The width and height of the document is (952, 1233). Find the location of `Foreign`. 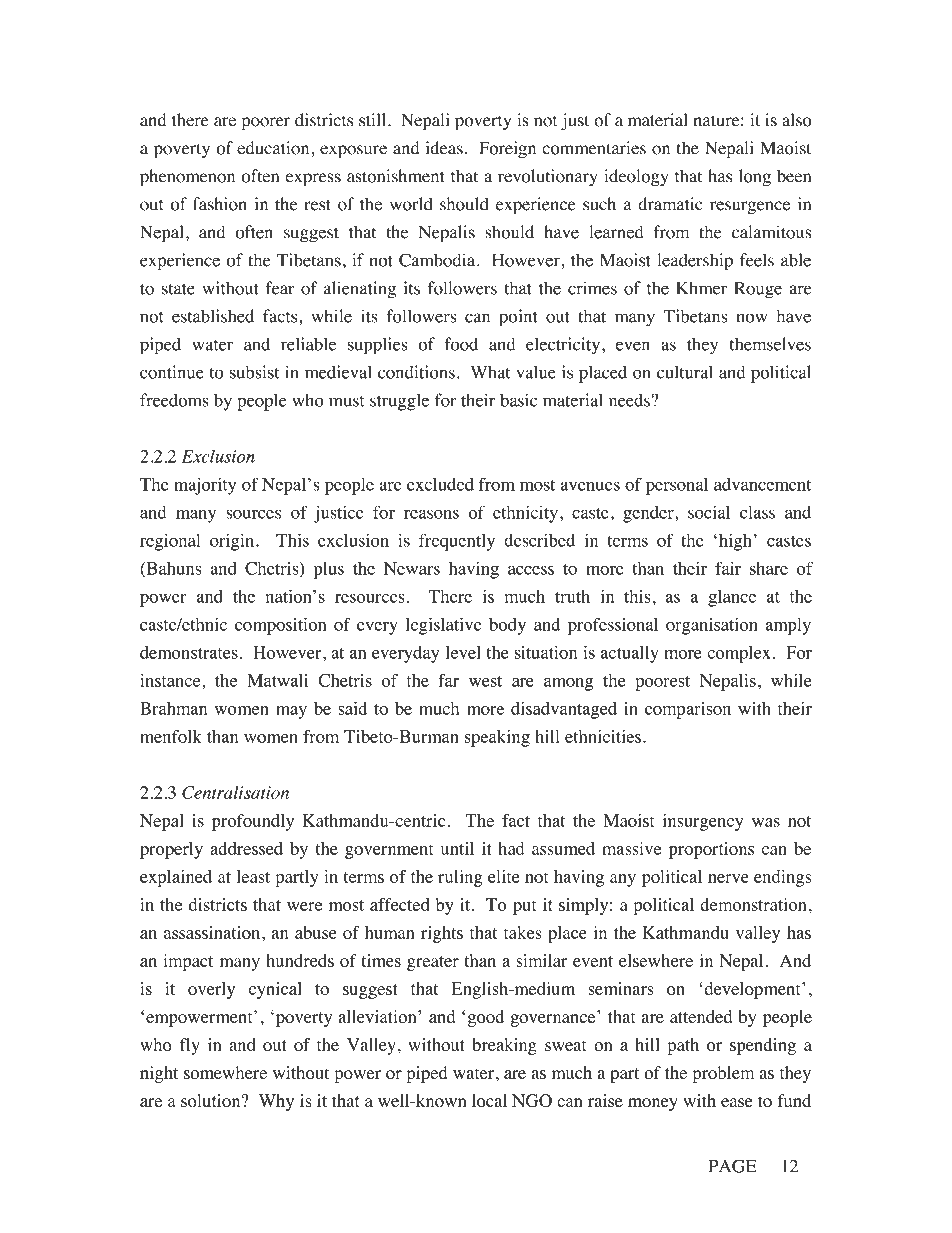

Foreign is located at coordinates (507, 150).
